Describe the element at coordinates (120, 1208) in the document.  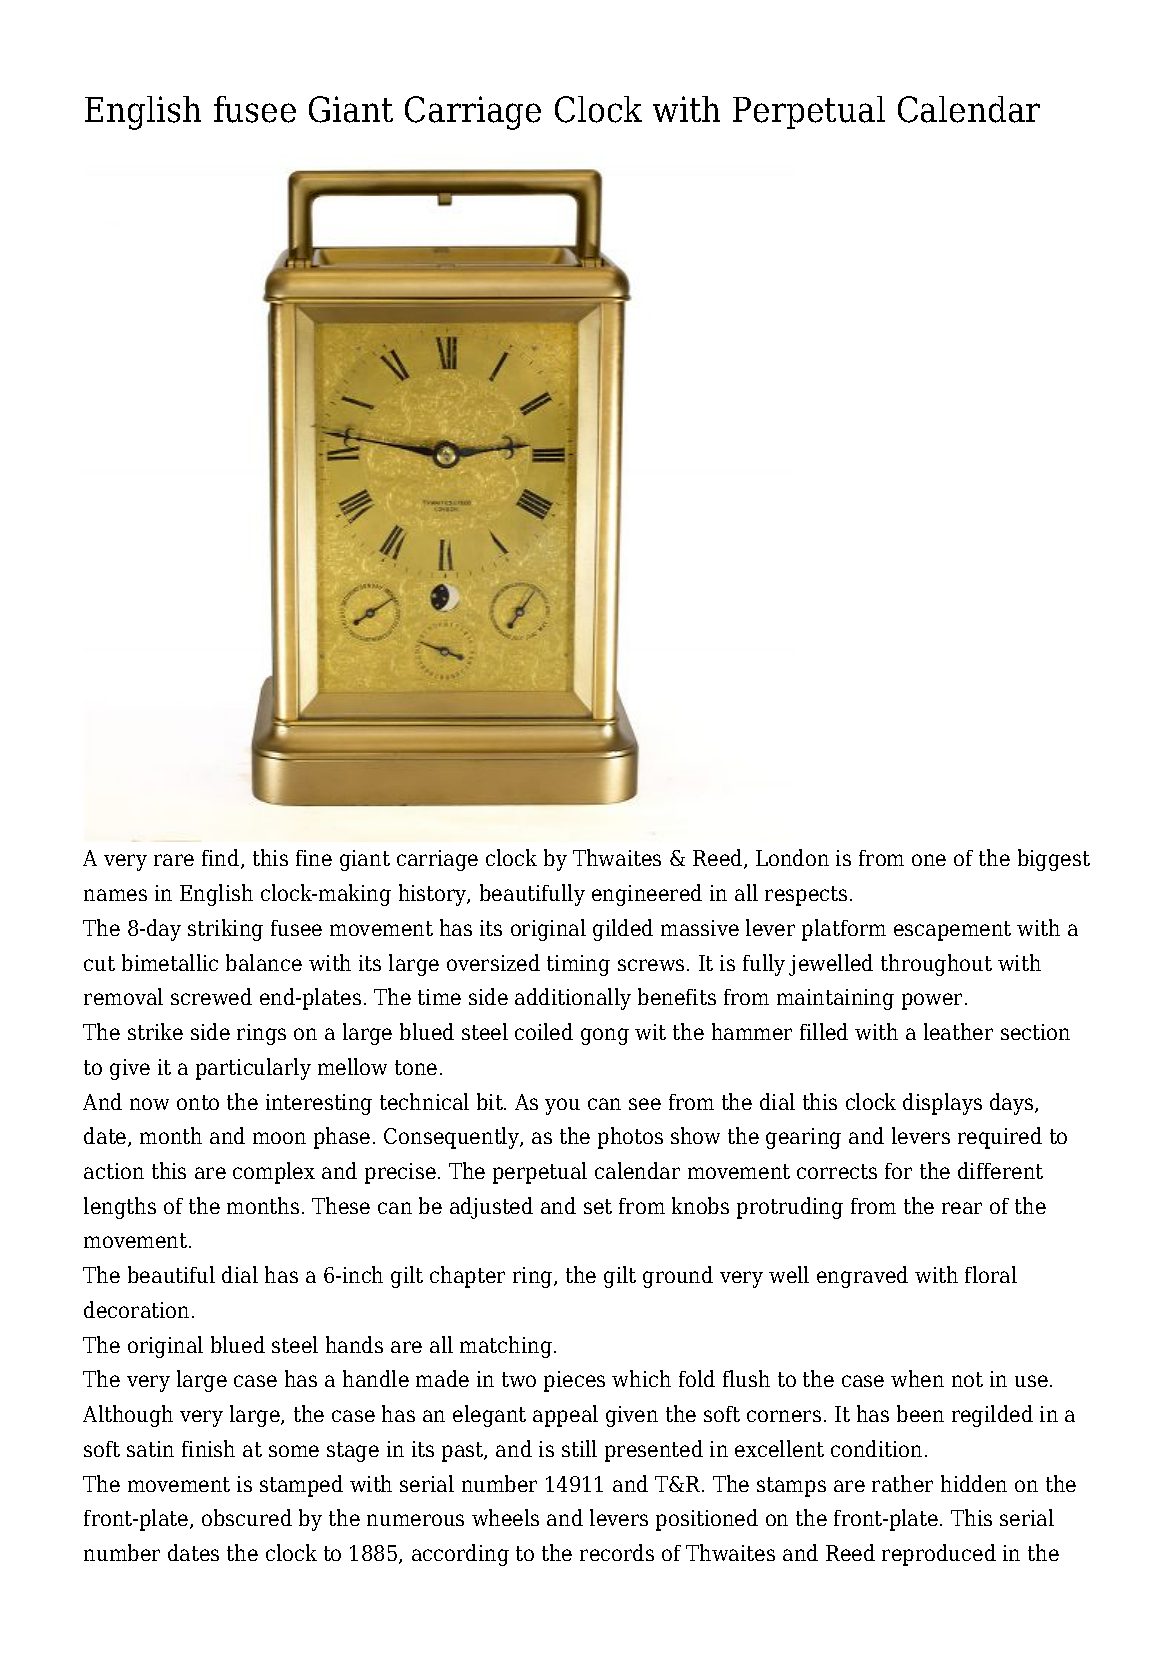
I see `lengths` at that location.
